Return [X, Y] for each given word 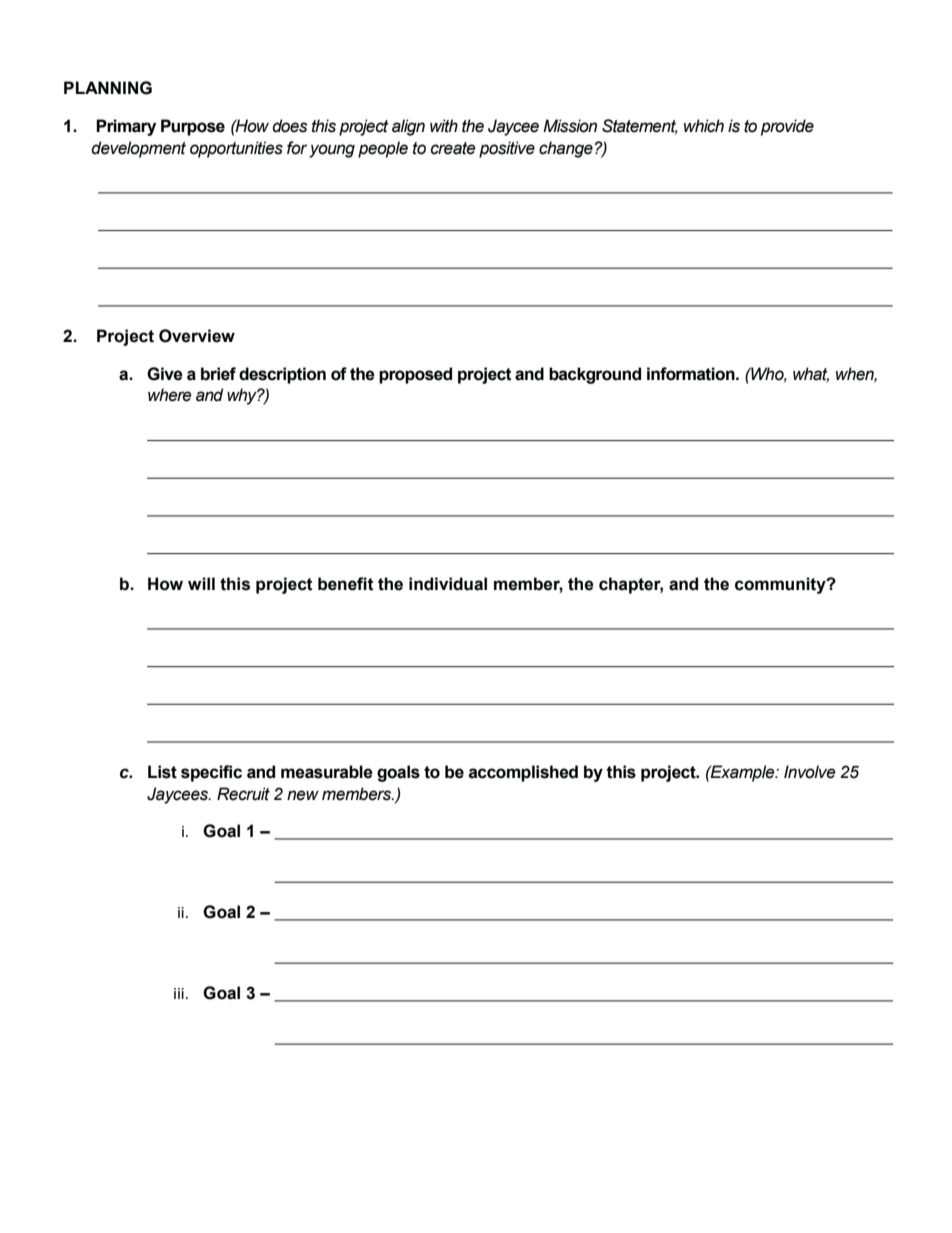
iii [179, 993]
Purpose [193, 127]
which [704, 126]
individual [448, 584]
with [444, 126]
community [781, 585]
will [201, 583]
